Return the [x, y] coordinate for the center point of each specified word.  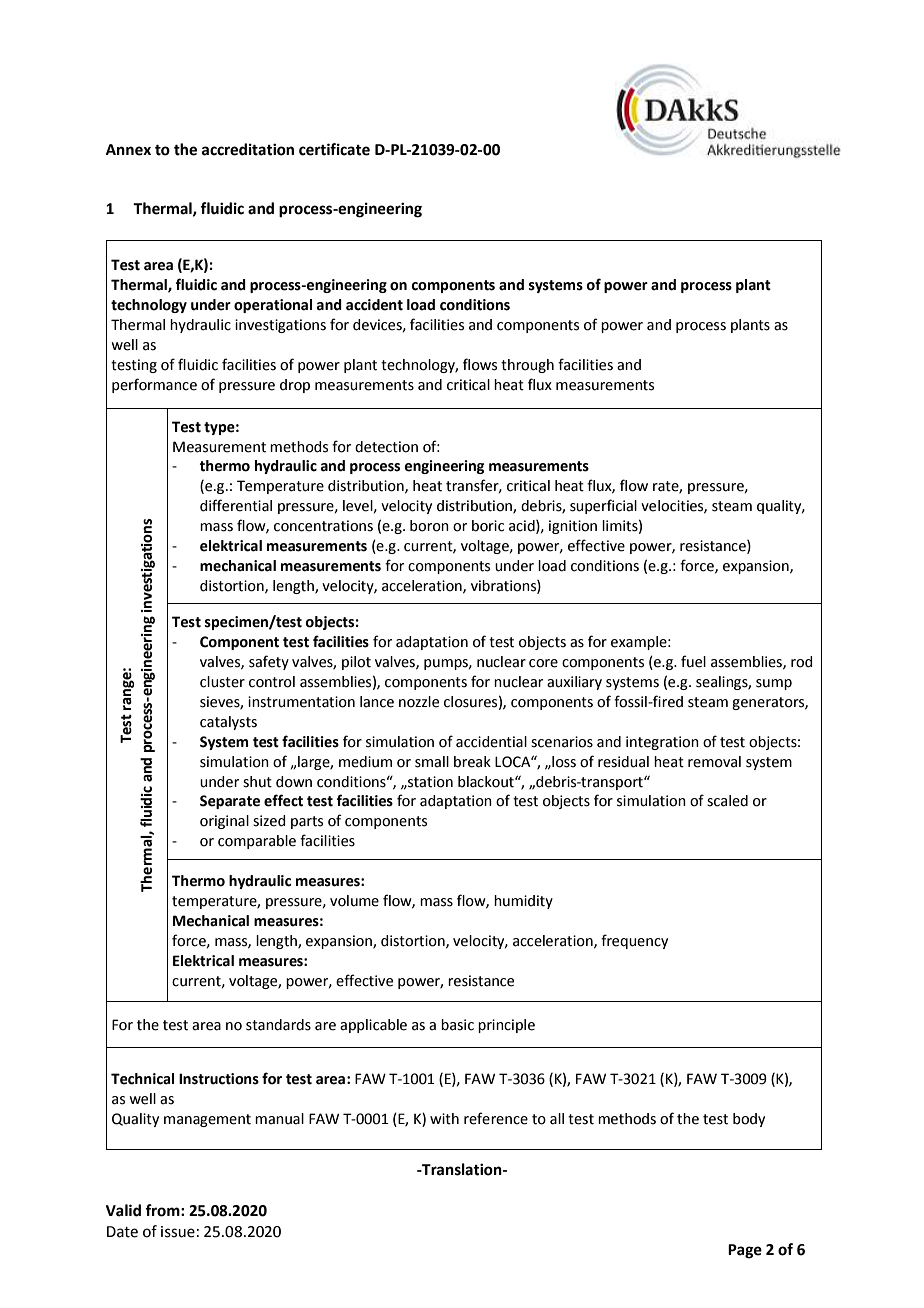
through [527, 366]
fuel [693, 661]
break [472, 762]
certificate [334, 149]
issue [178, 1232]
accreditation [248, 149]
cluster [222, 682]
